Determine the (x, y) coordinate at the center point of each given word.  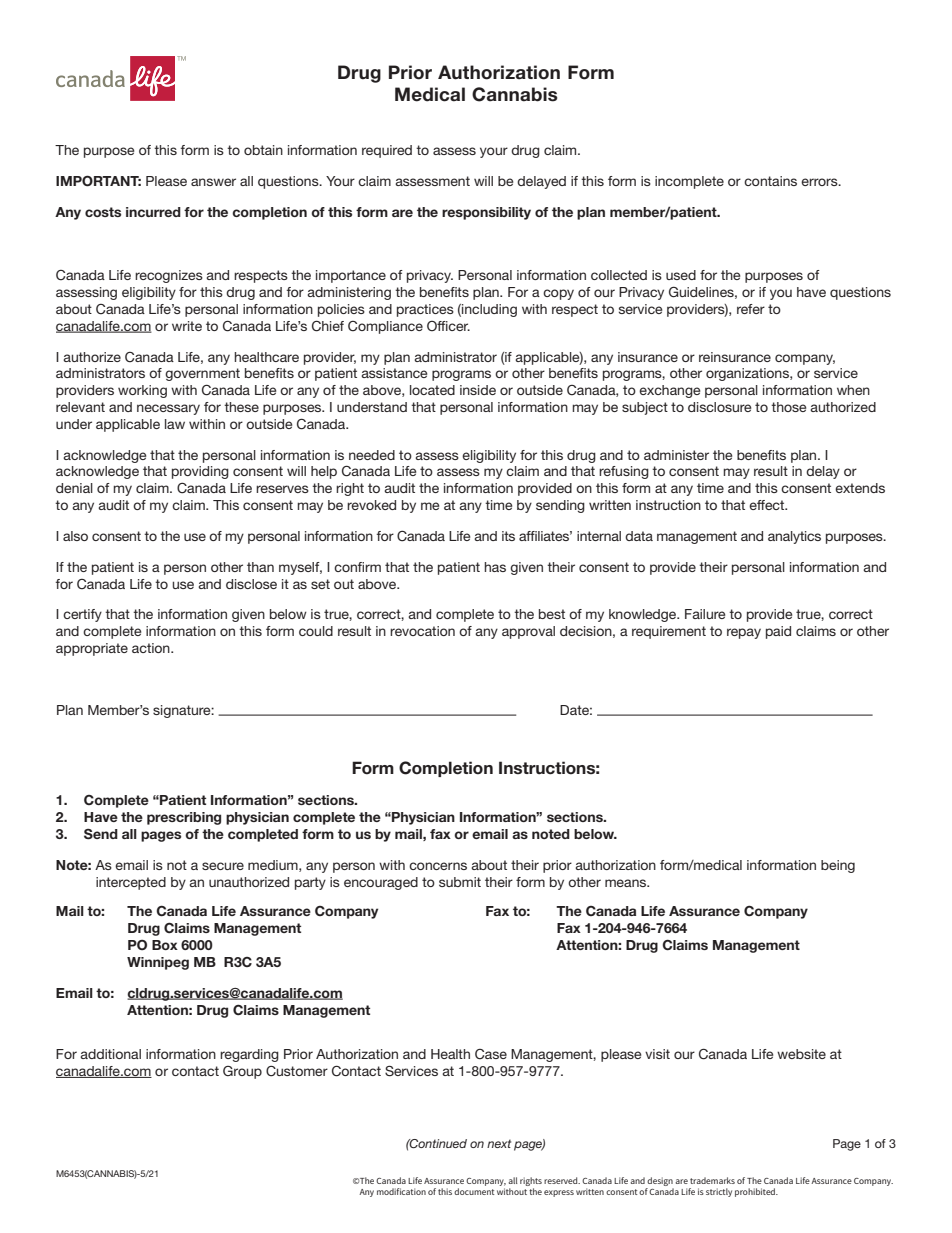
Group (242, 1072)
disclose (251, 584)
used (681, 275)
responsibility (486, 213)
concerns (438, 866)
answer (213, 182)
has (495, 567)
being (838, 866)
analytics (794, 537)
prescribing (184, 818)
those (788, 407)
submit (460, 882)
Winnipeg (158, 963)
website (801, 1054)
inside (478, 390)
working (142, 391)
